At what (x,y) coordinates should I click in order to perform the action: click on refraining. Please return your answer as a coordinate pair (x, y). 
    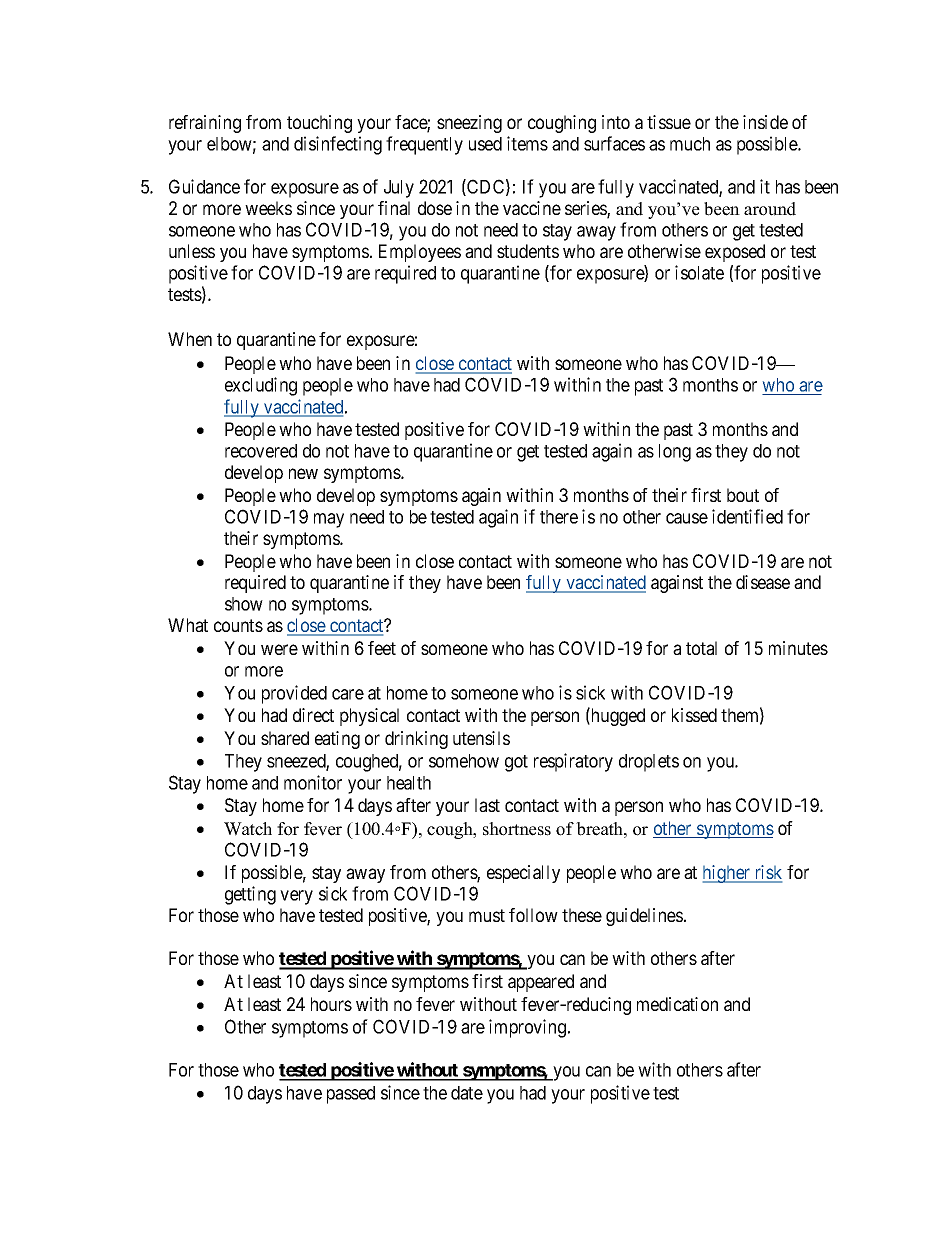
    Looking at the image, I should click on (205, 124).
